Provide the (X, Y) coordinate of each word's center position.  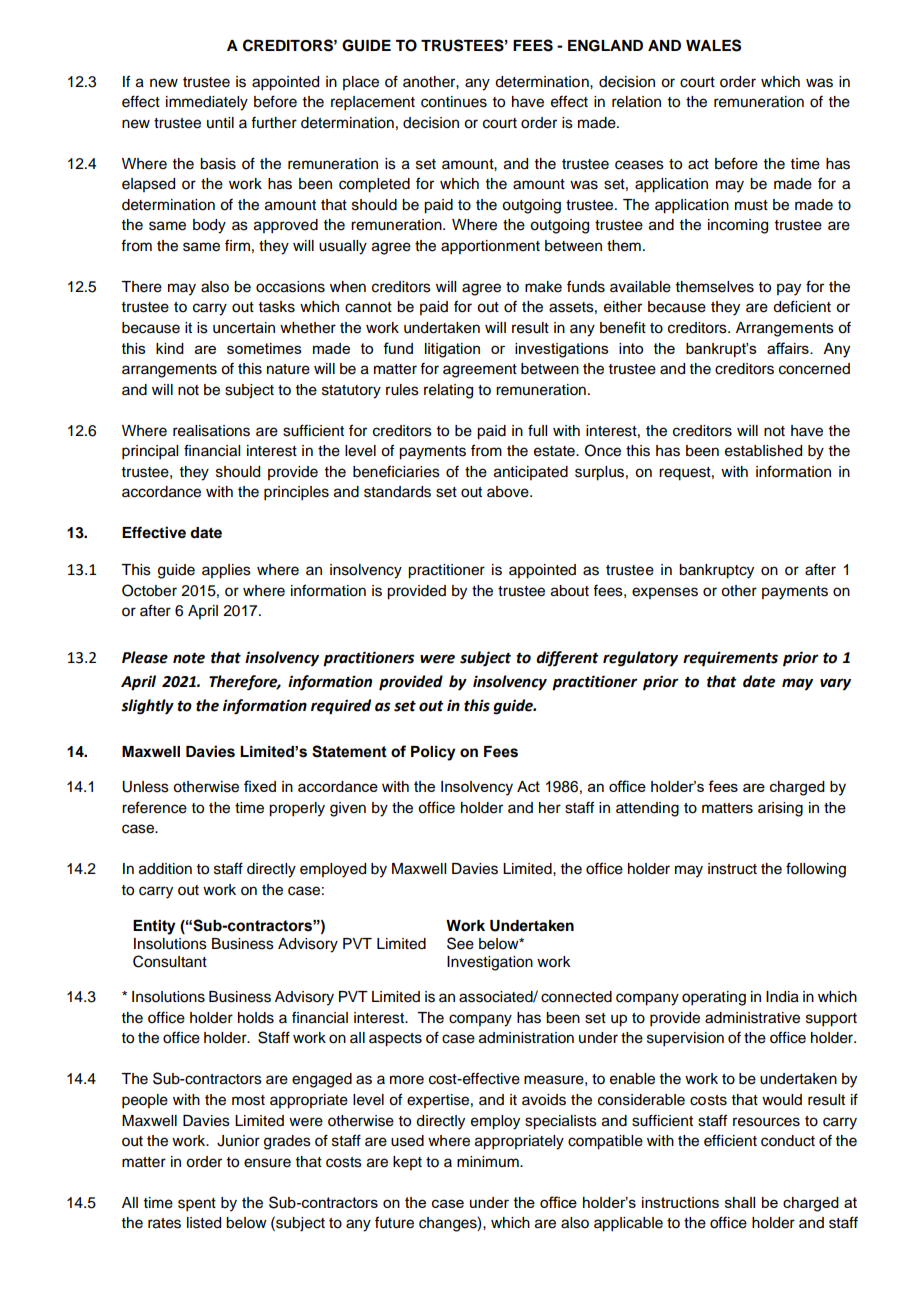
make (543, 287)
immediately (207, 103)
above (509, 492)
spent (197, 1205)
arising (780, 809)
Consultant (170, 961)
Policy (433, 753)
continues (454, 102)
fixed (260, 786)
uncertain (244, 328)
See (460, 943)
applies (226, 571)
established (763, 451)
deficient (802, 306)
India (782, 997)
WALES (713, 45)
